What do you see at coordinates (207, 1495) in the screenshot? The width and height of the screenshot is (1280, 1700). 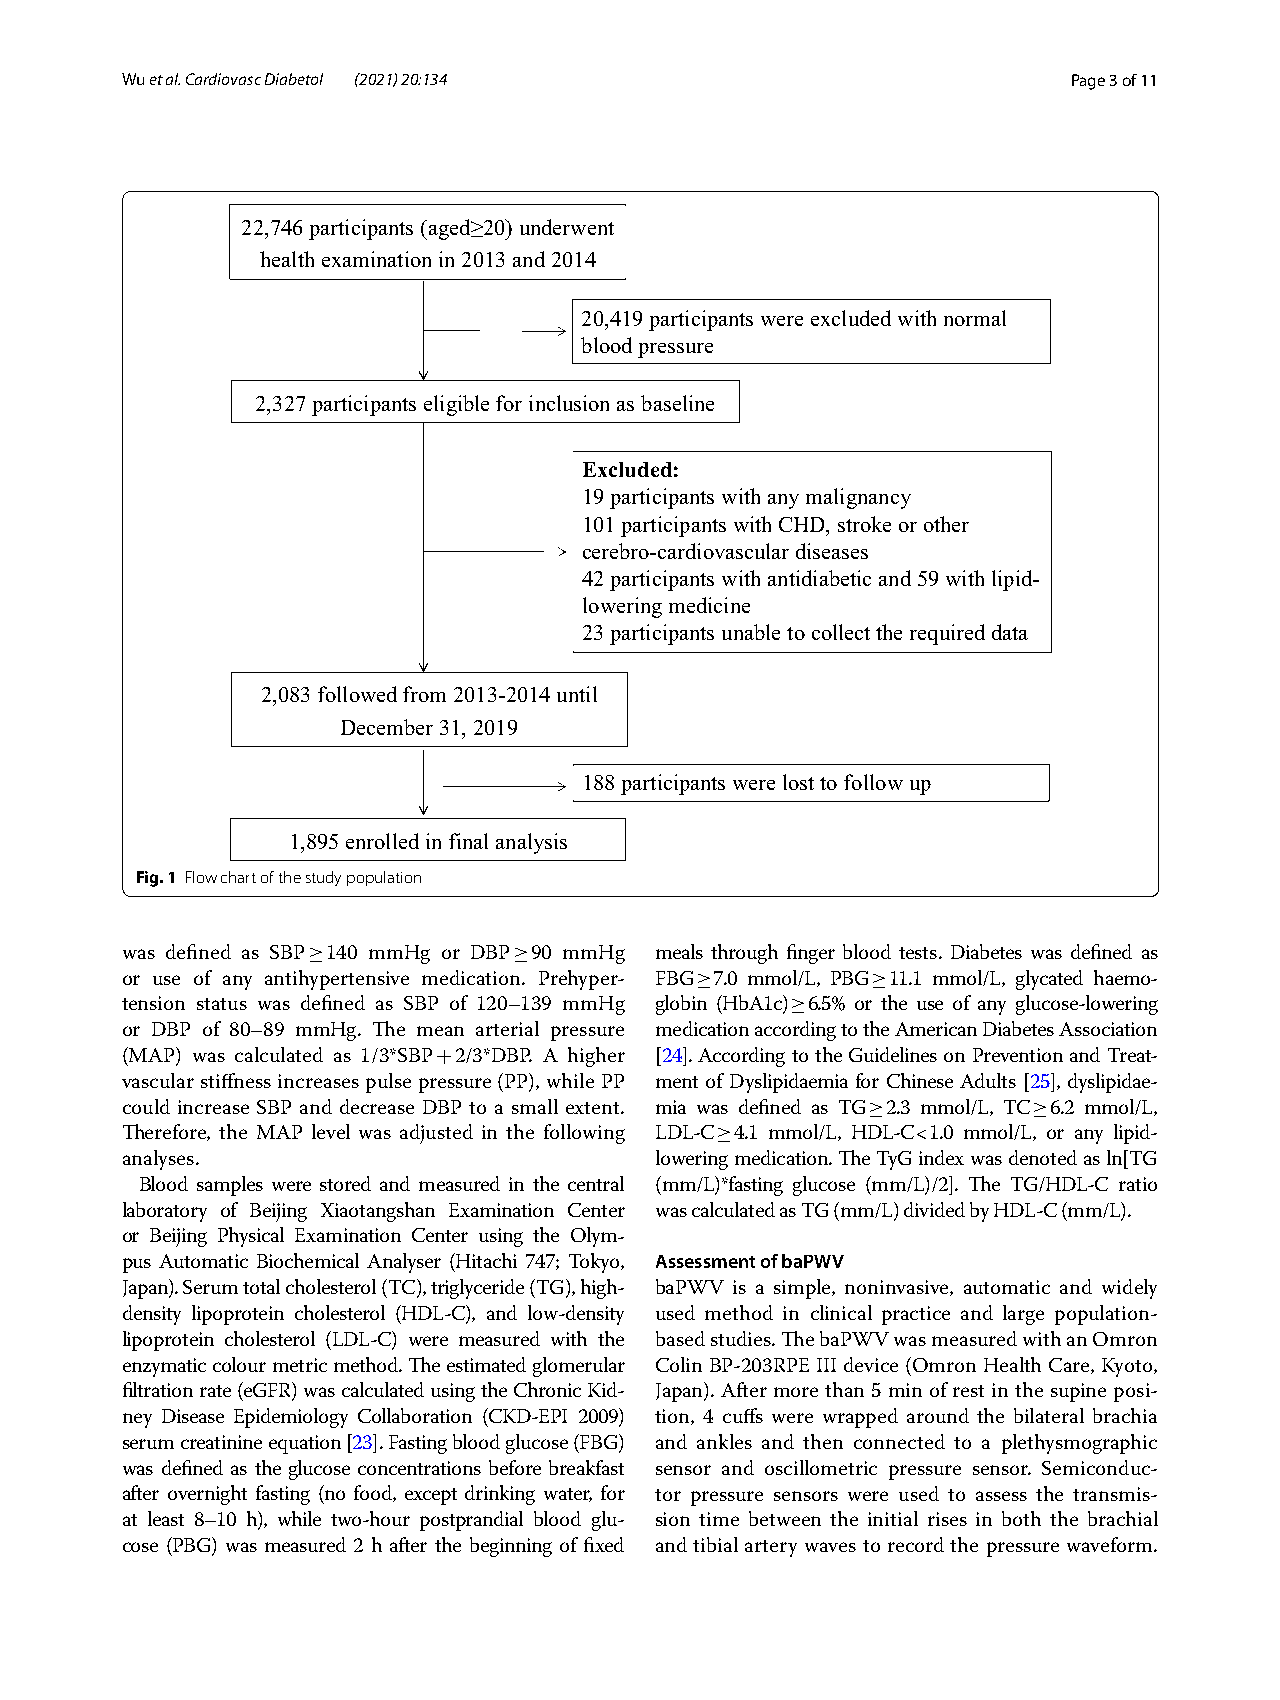 I see `overnight` at bounding box center [207, 1495].
